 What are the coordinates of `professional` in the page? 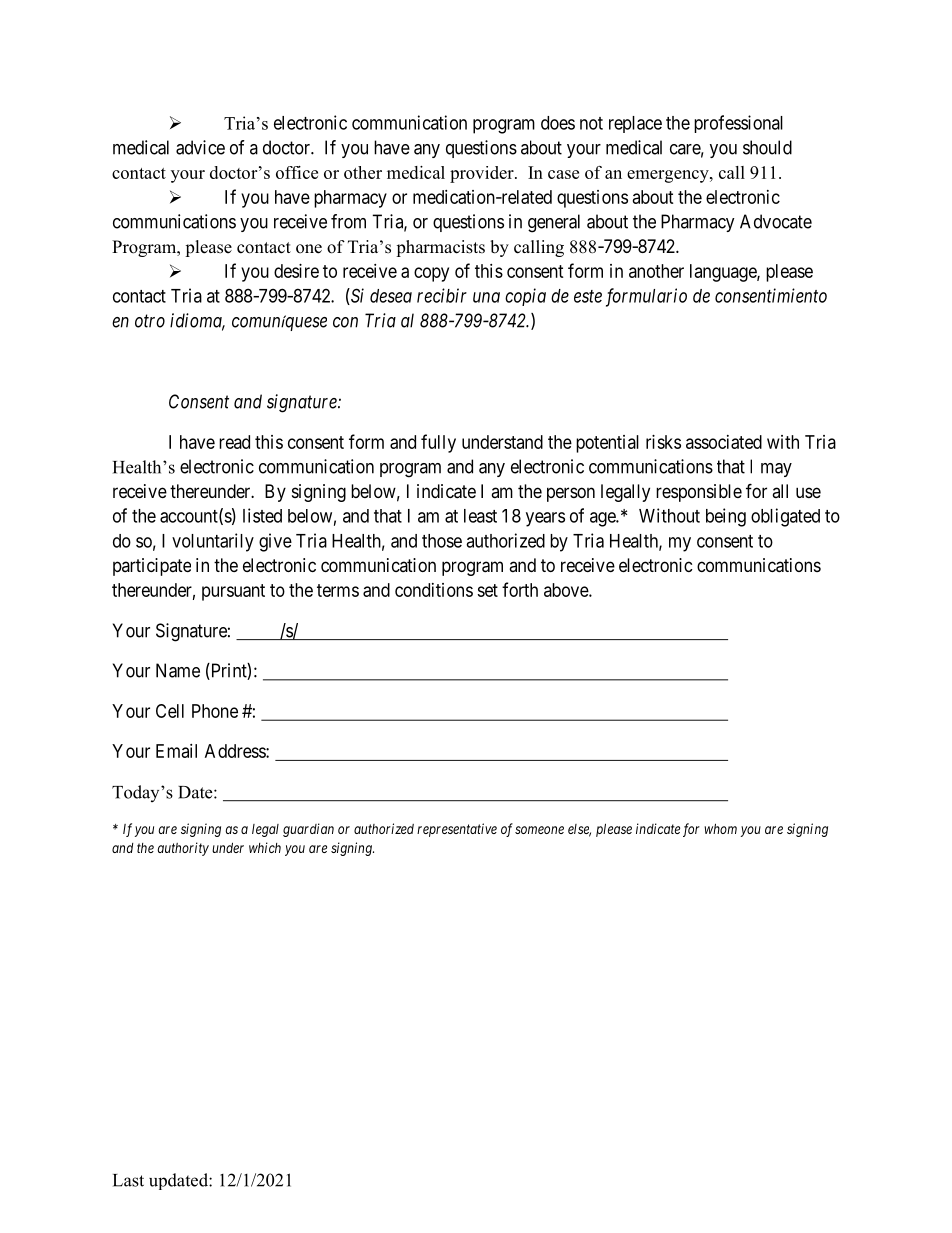 It's located at (738, 124).
